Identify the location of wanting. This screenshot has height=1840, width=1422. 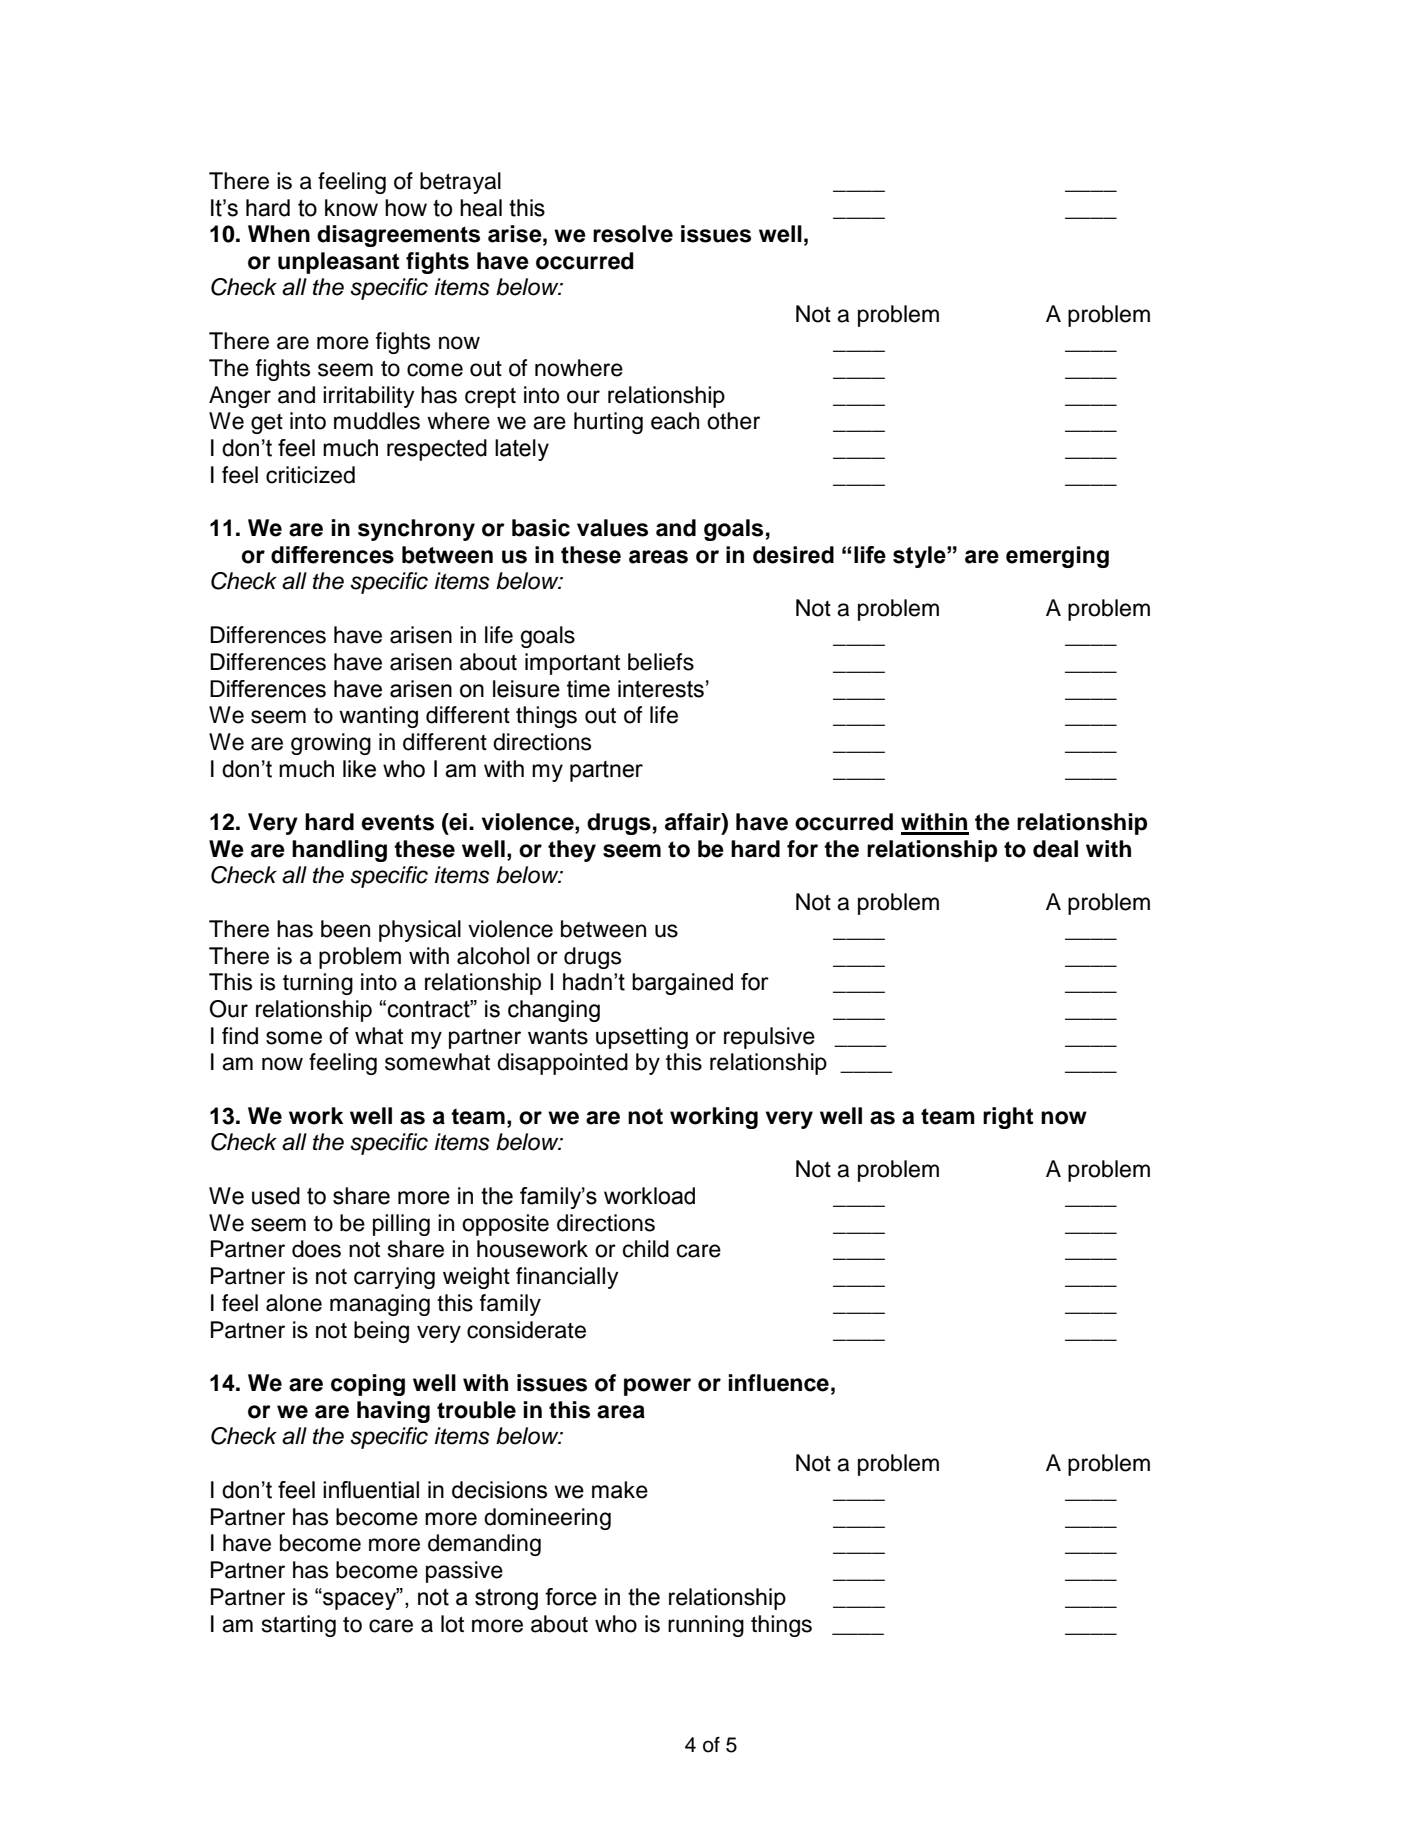
(378, 717).
